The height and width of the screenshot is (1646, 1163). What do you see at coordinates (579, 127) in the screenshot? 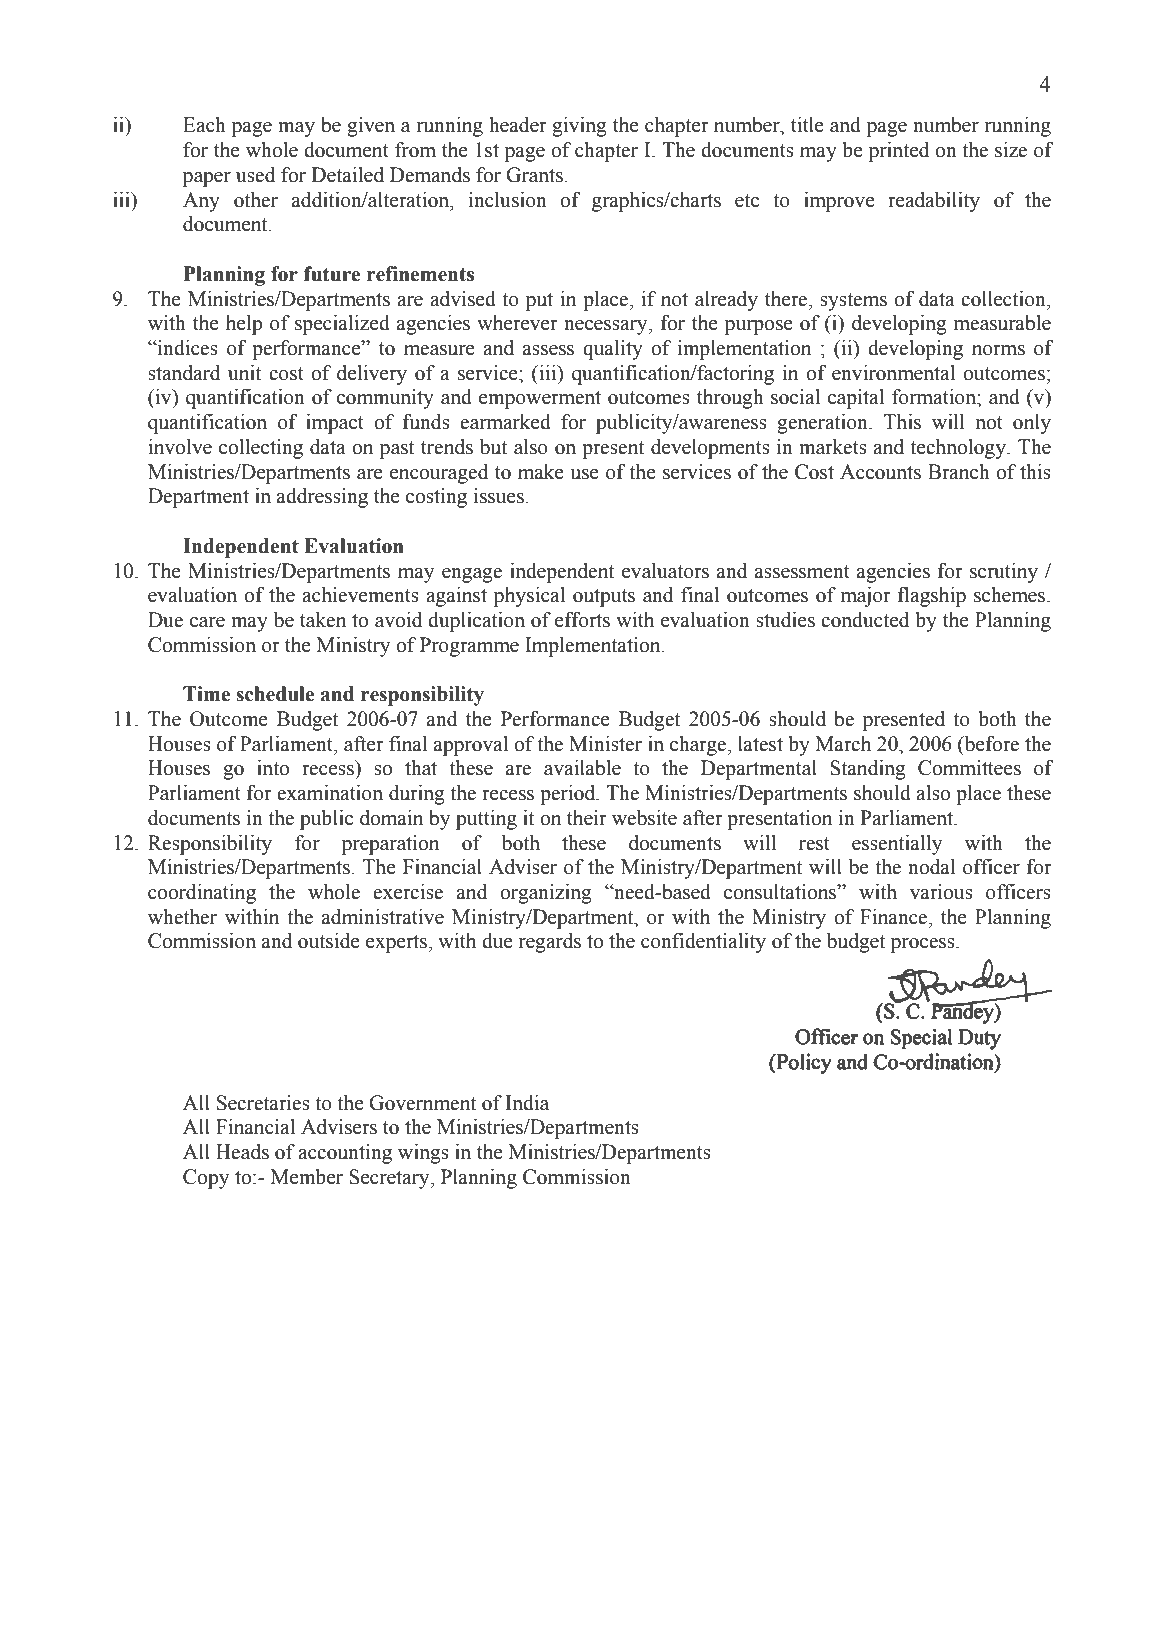
I see `giving` at bounding box center [579, 127].
